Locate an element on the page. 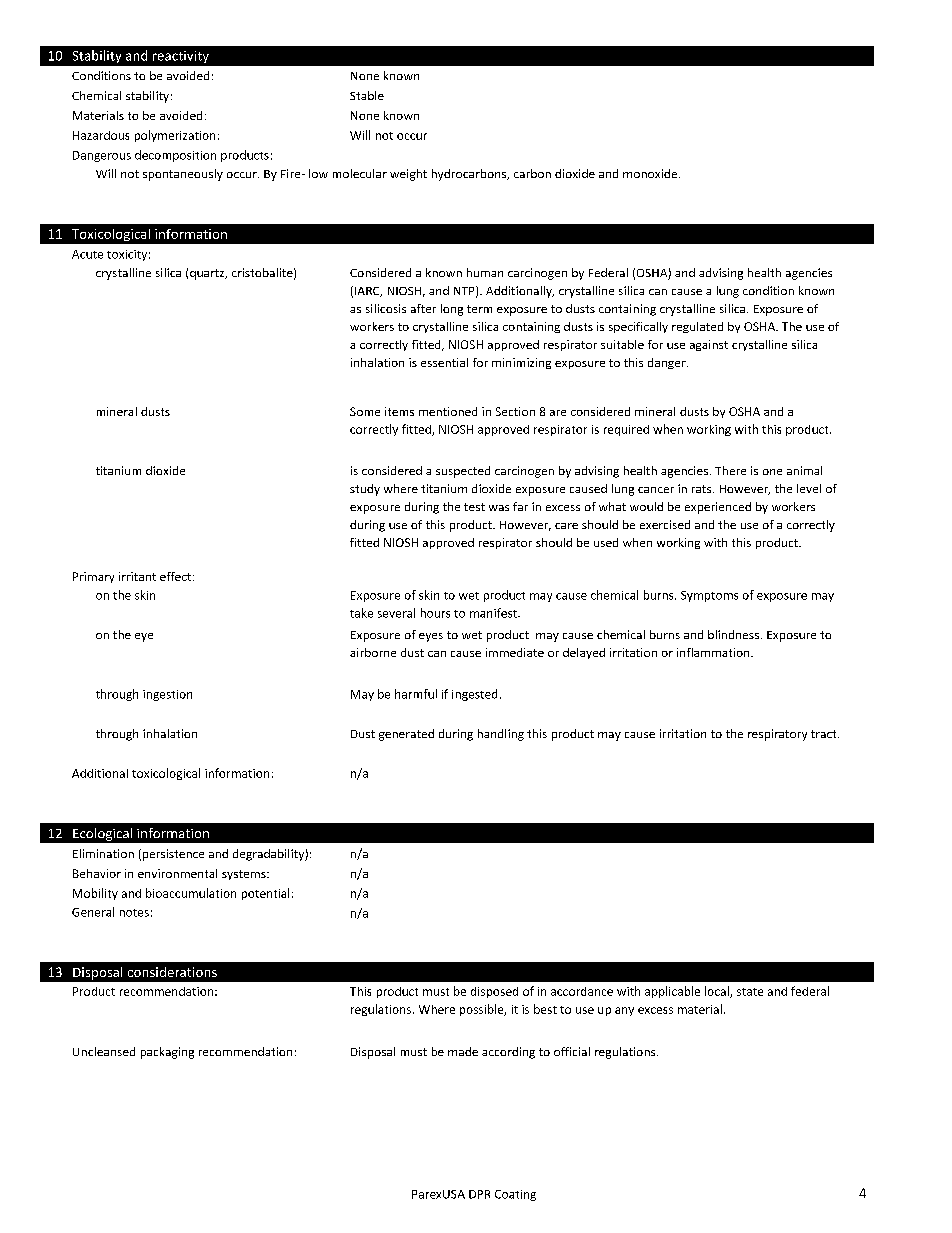 This document has height=1233, width=952. environmental is located at coordinates (177, 873).
